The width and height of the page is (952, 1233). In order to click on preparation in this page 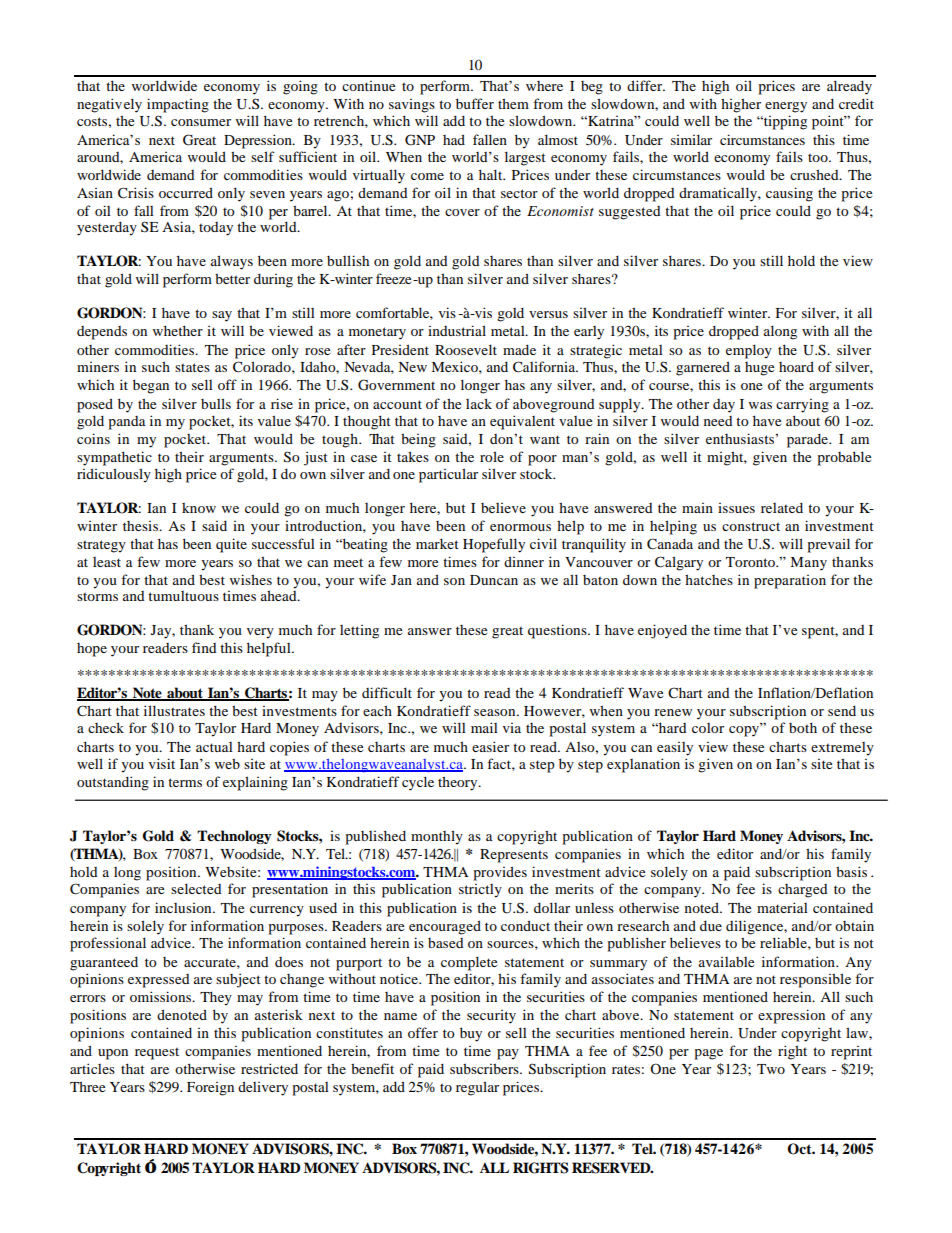, I will do `click(790, 582)`.
